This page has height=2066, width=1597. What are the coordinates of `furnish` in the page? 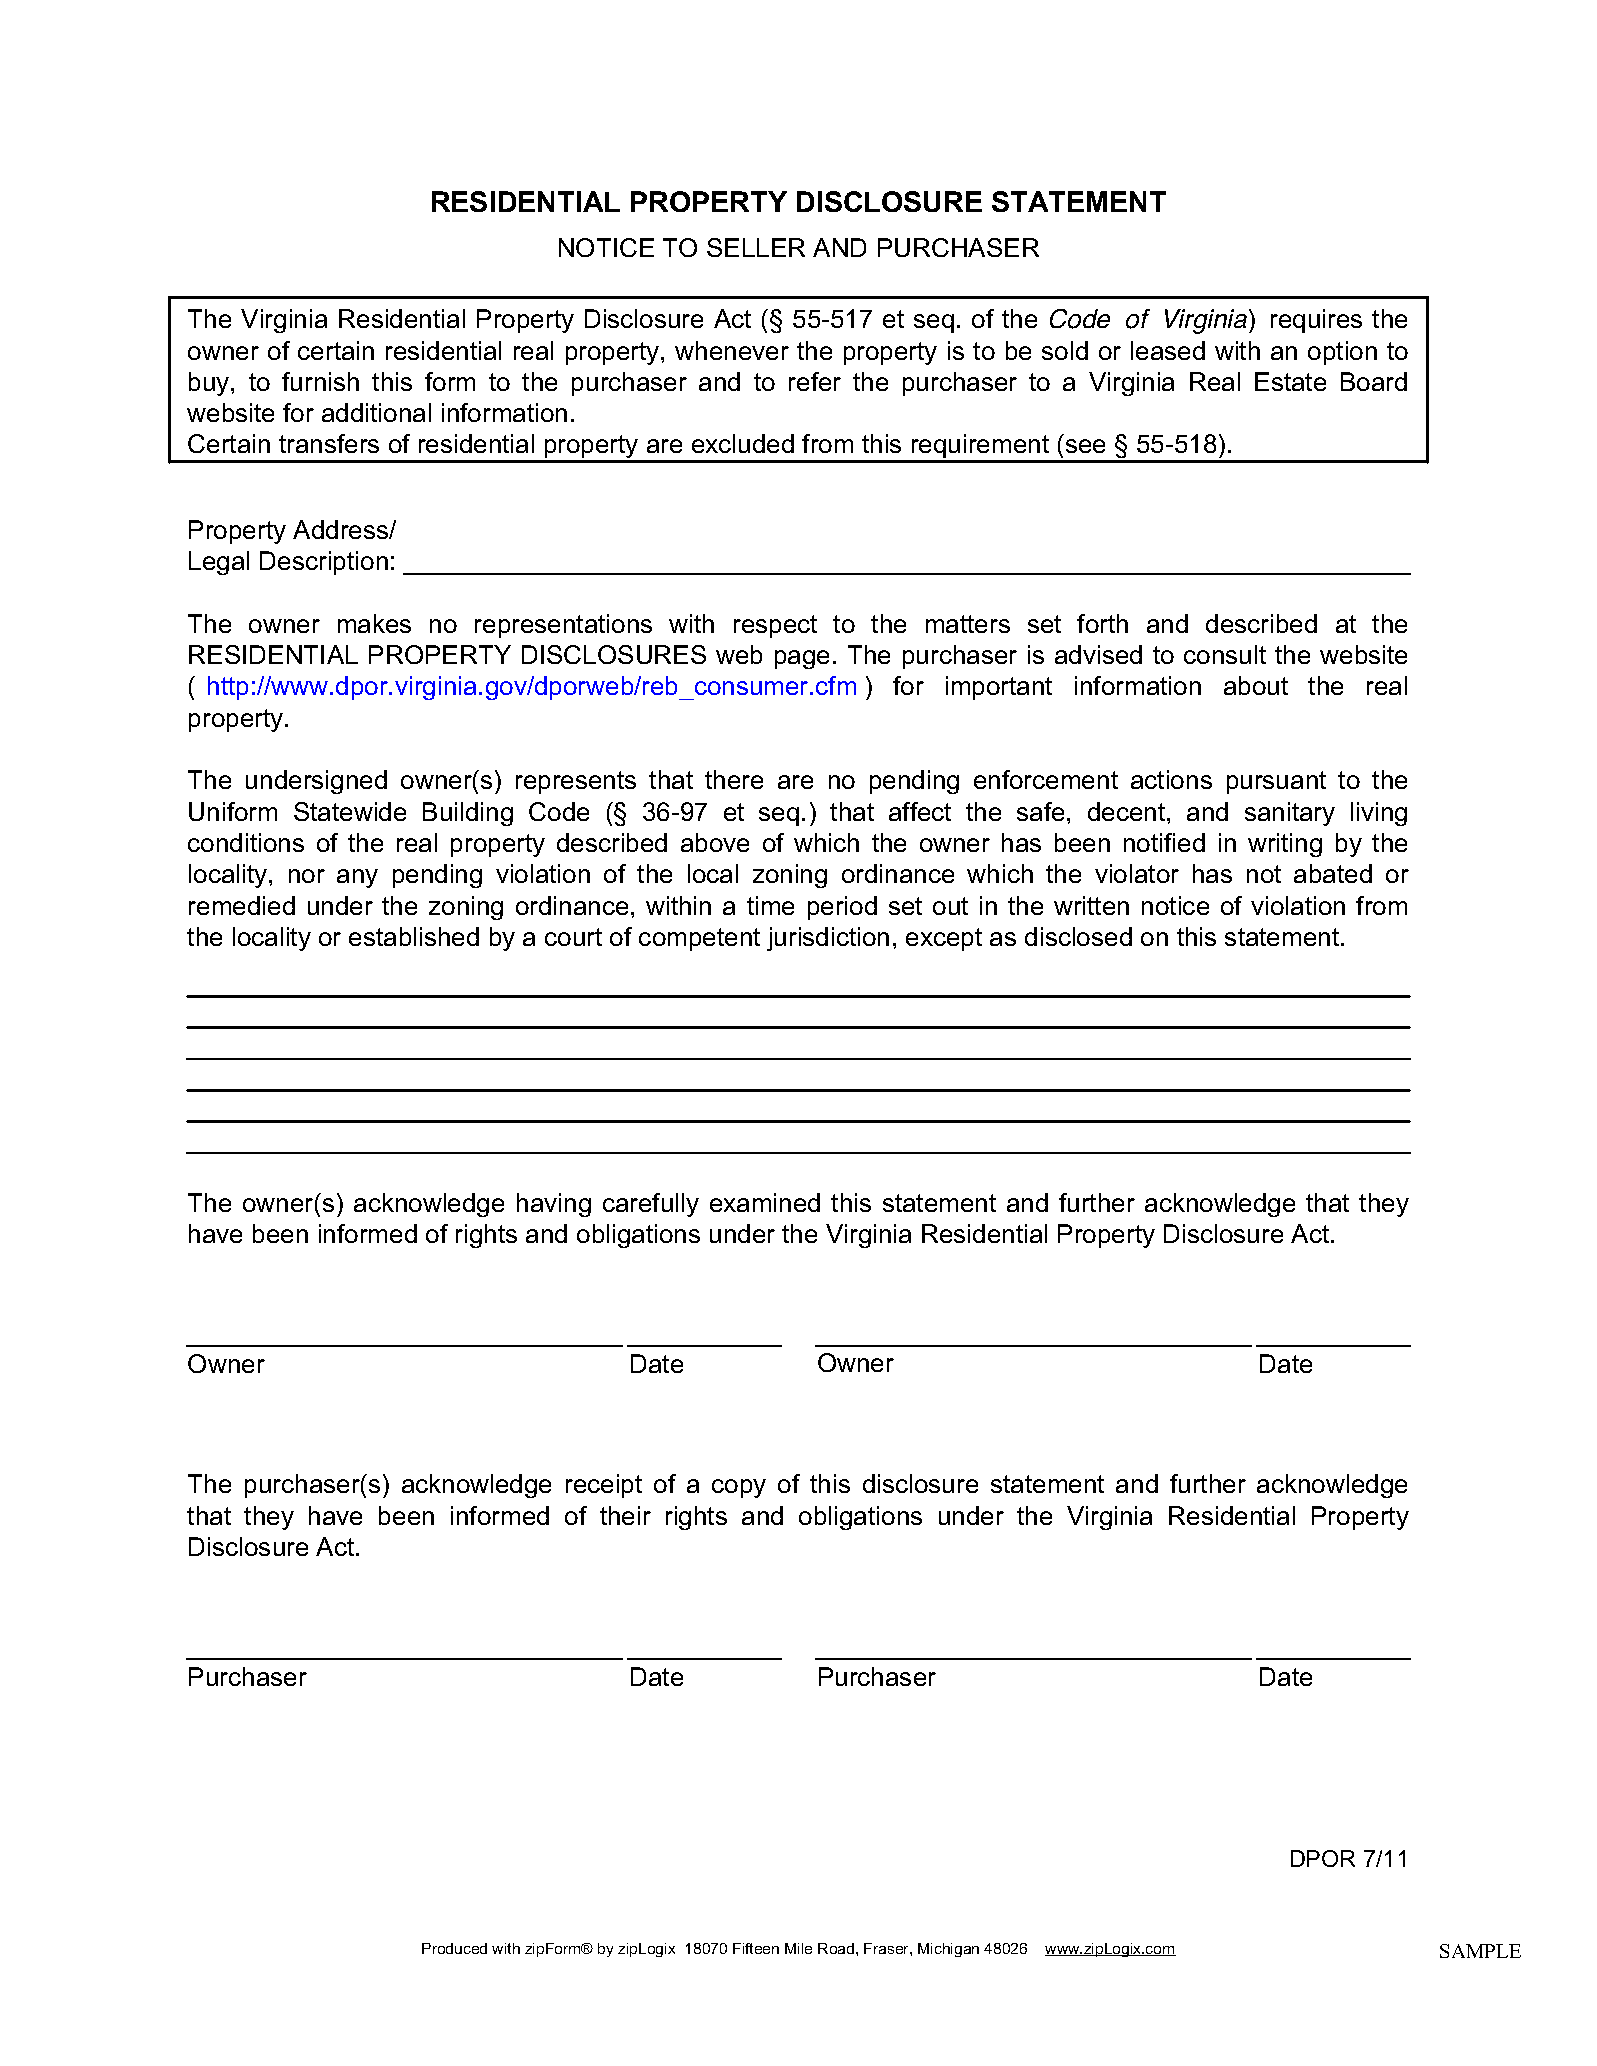 It's located at (320, 381).
